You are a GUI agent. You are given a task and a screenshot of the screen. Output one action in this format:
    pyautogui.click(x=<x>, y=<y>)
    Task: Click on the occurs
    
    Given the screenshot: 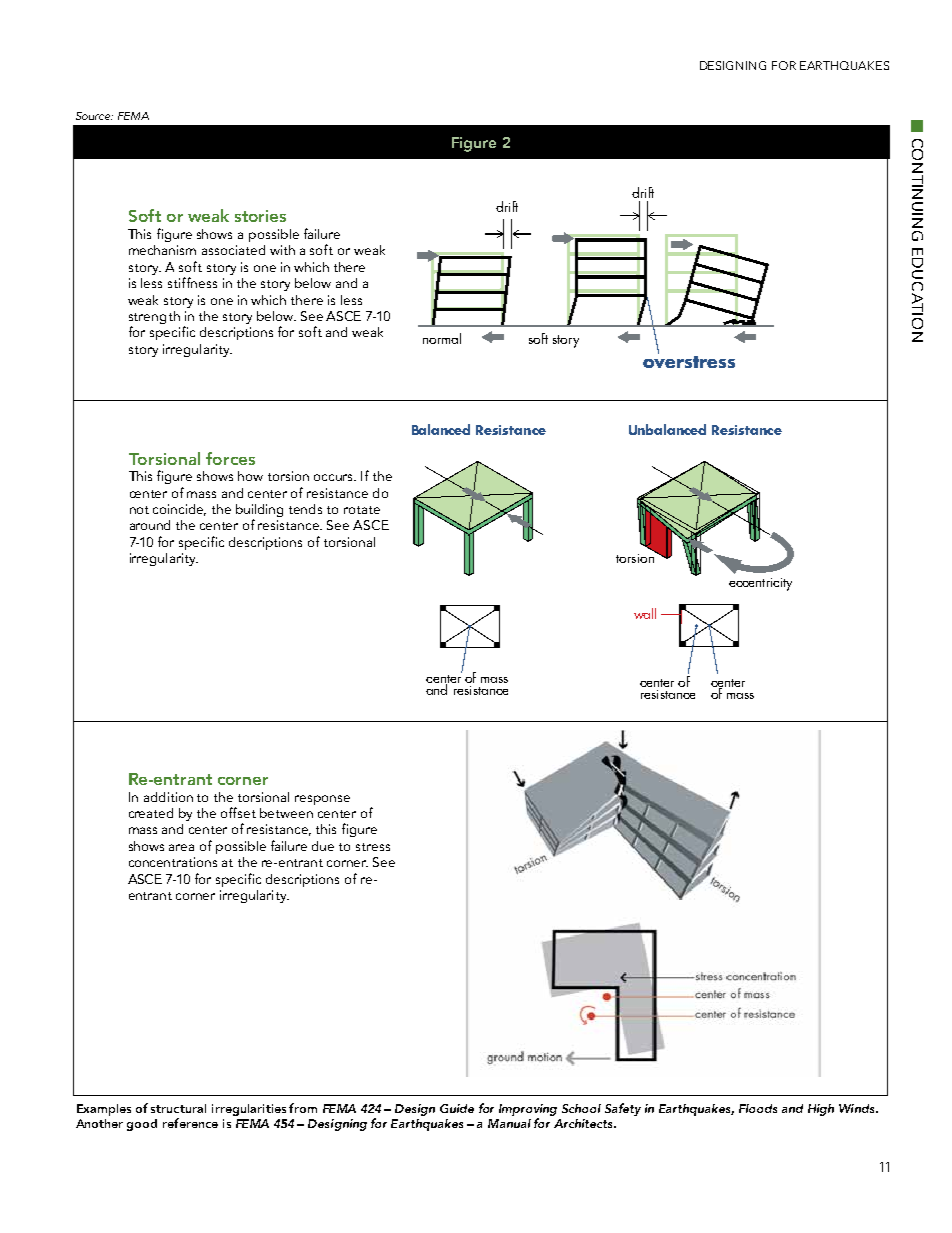 What is the action you would take?
    pyautogui.click(x=335, y=477)
